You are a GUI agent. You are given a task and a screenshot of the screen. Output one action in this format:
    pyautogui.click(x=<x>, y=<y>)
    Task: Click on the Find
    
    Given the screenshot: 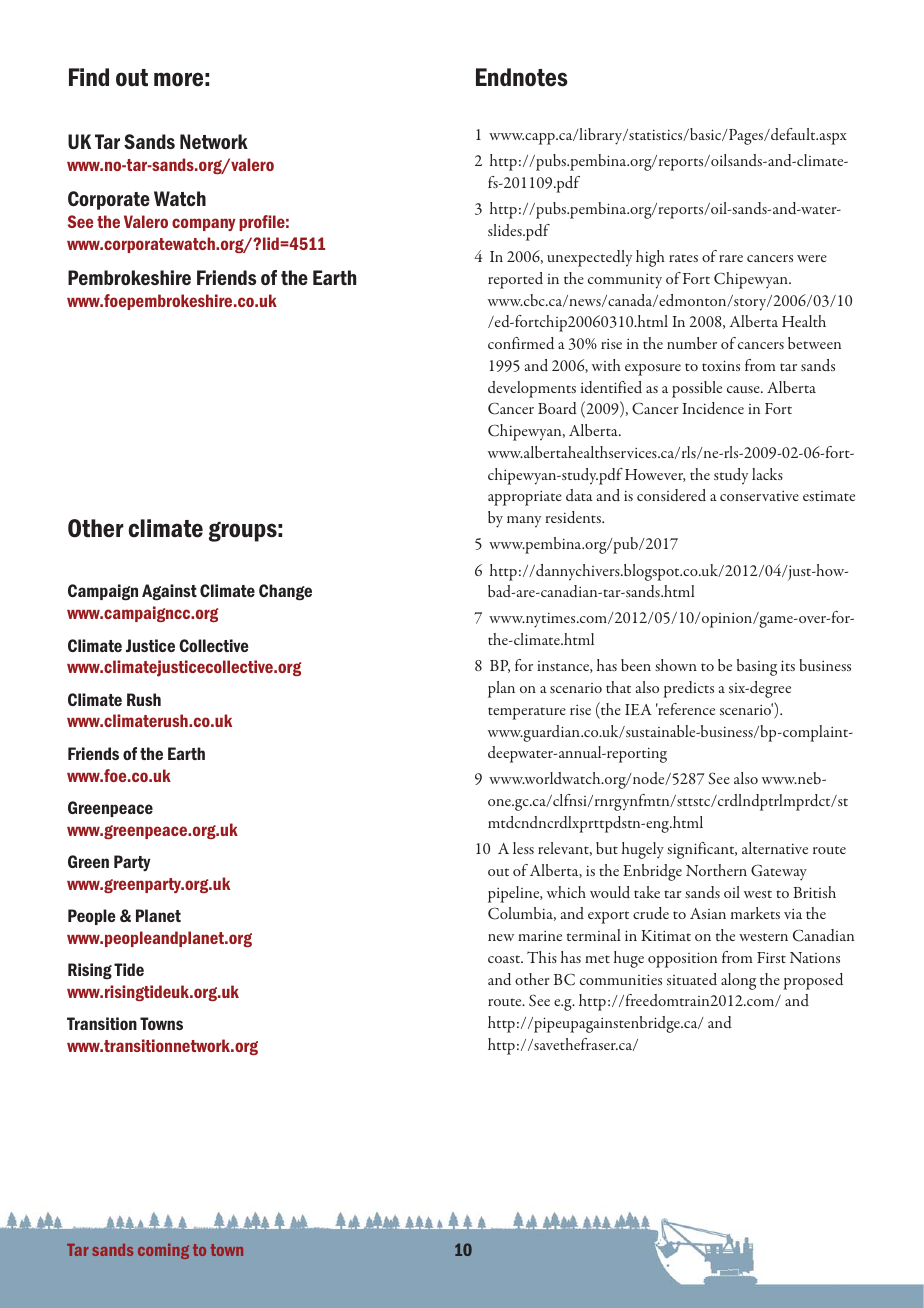 What is the action you would take?
    pyautogui.click(x=89, y=77)
